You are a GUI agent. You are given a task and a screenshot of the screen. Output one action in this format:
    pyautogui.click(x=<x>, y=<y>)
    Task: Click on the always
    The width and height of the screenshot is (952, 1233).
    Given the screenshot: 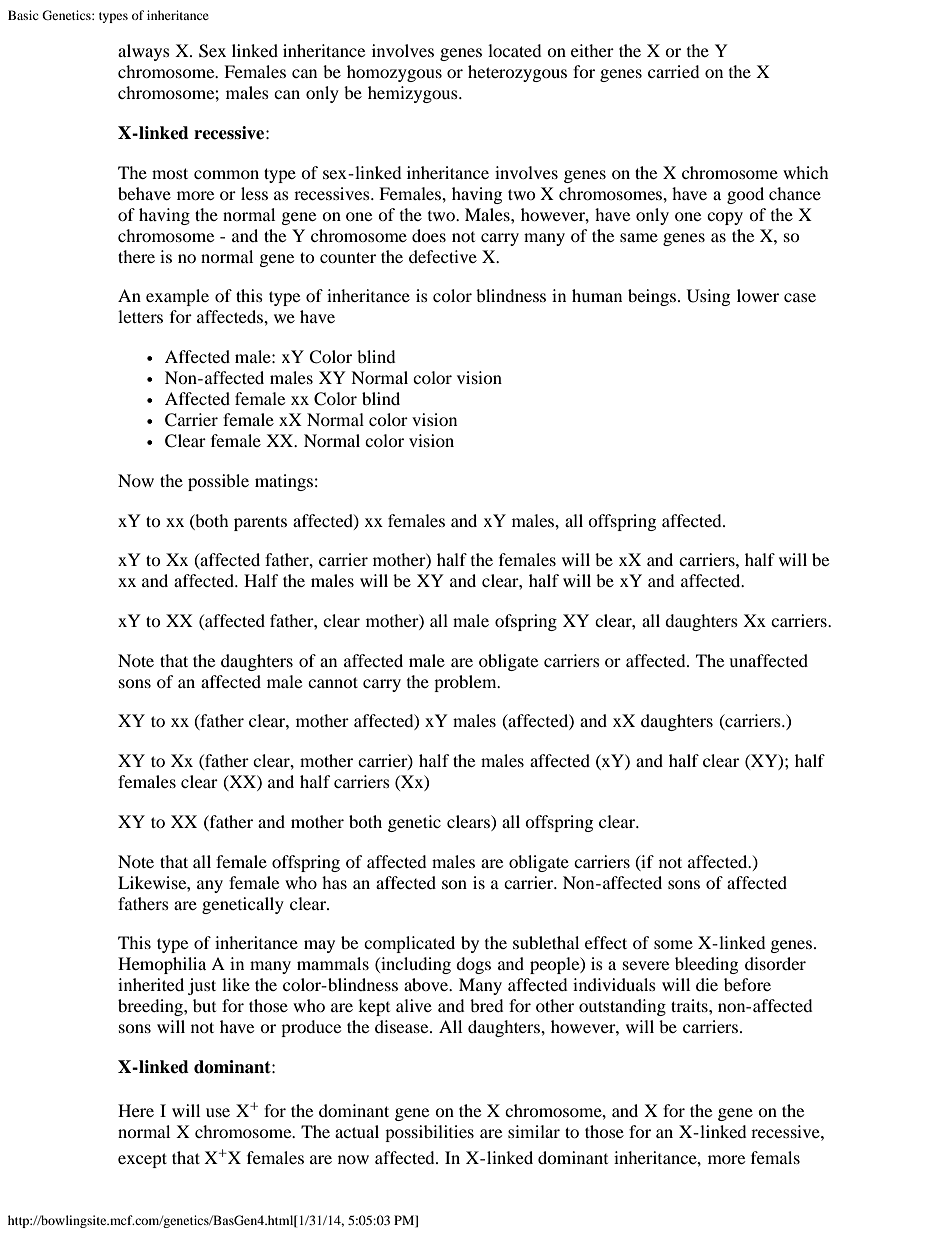 What is the action you would take?
    pyautogui.click(x=144, y=52)
